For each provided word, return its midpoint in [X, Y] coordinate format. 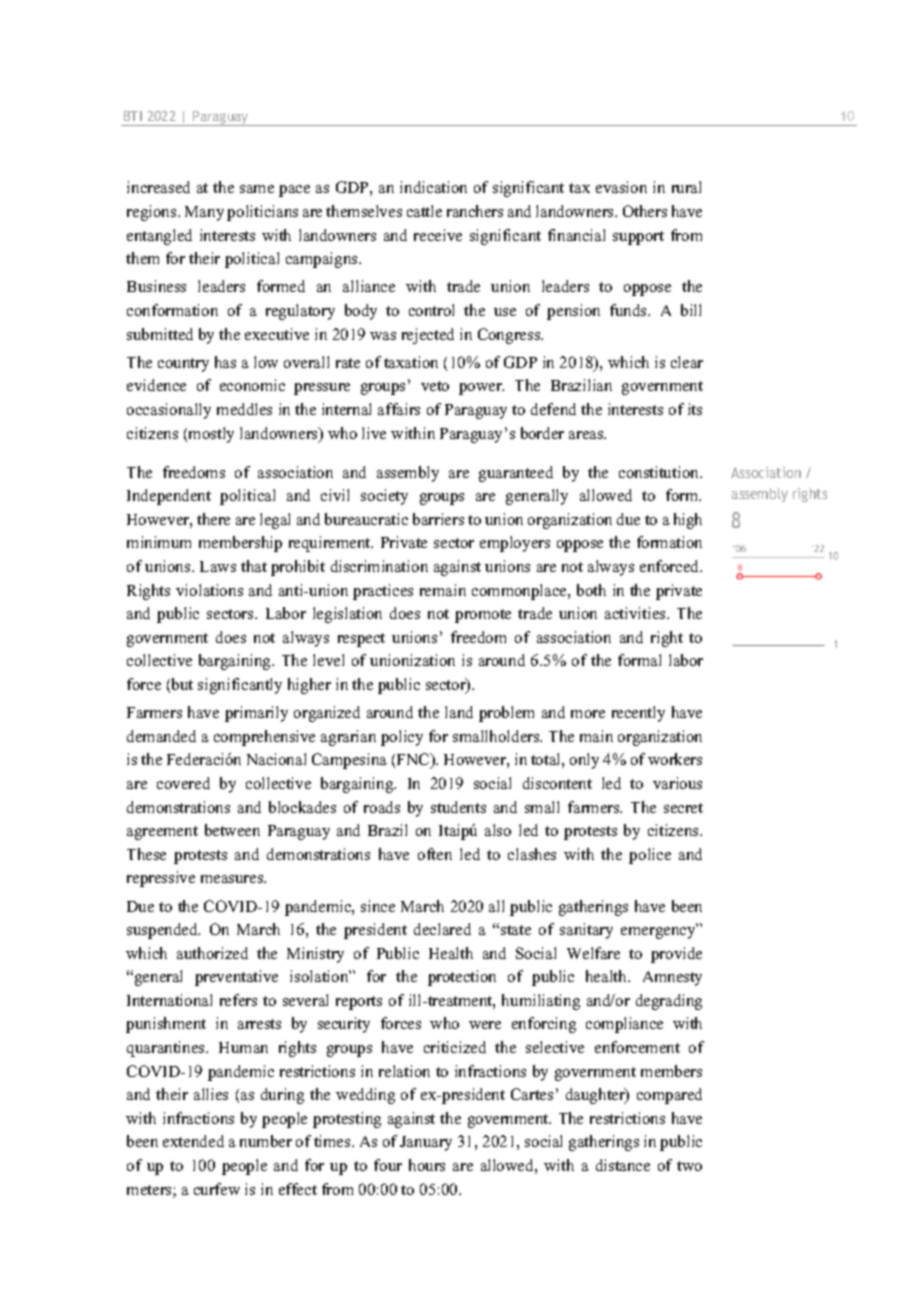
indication [433, 187]
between [232, 830]
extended [193, 1141]
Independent [169, 497]
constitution [660, 472]
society [384, 497]
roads [382, 807]
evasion [621, 187]
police [650, 856]
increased [158, 187]
